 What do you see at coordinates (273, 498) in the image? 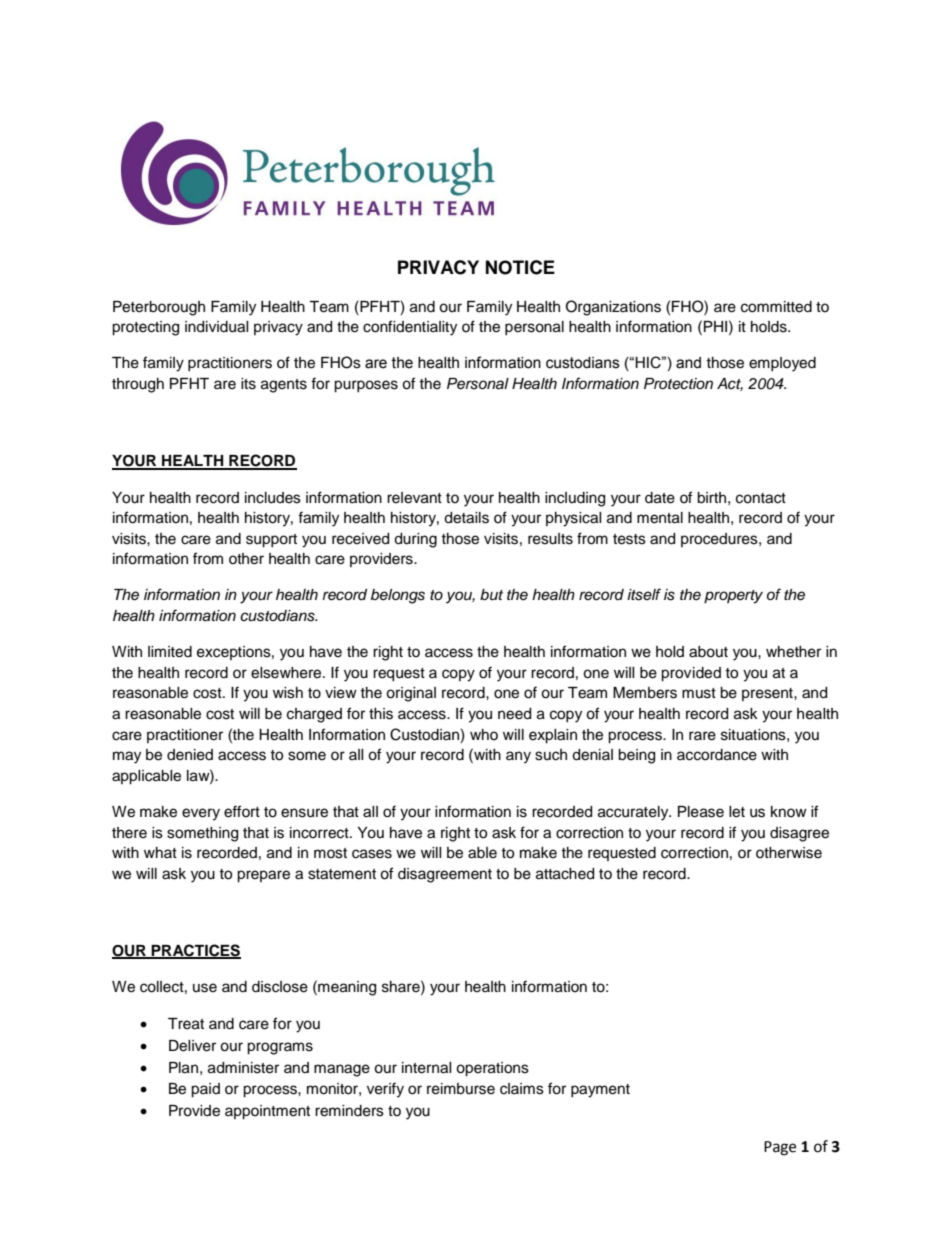
I see `includes` at bounding box center [273, 498].
